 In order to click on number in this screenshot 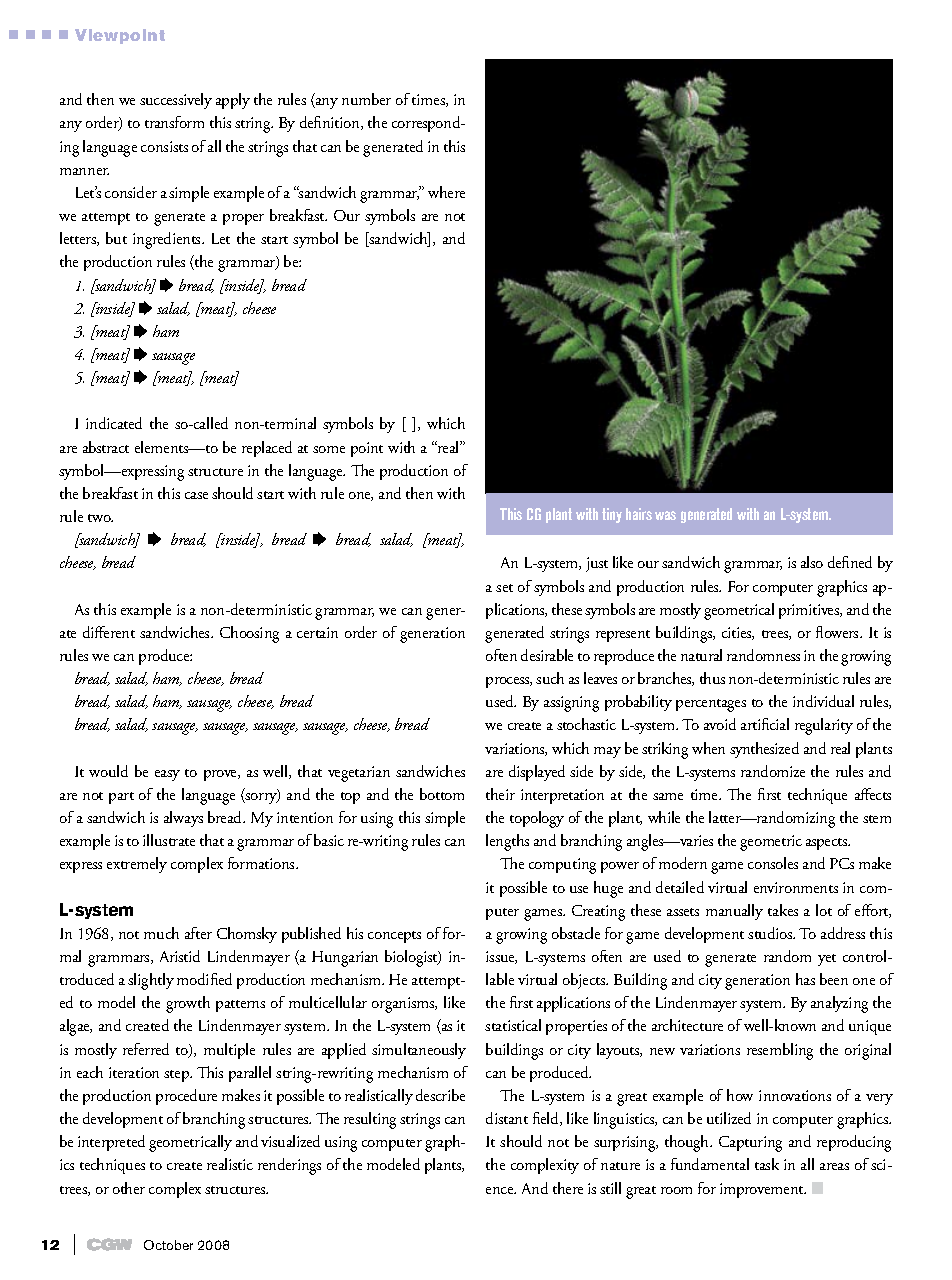, I will do `click(366, 99)`.
